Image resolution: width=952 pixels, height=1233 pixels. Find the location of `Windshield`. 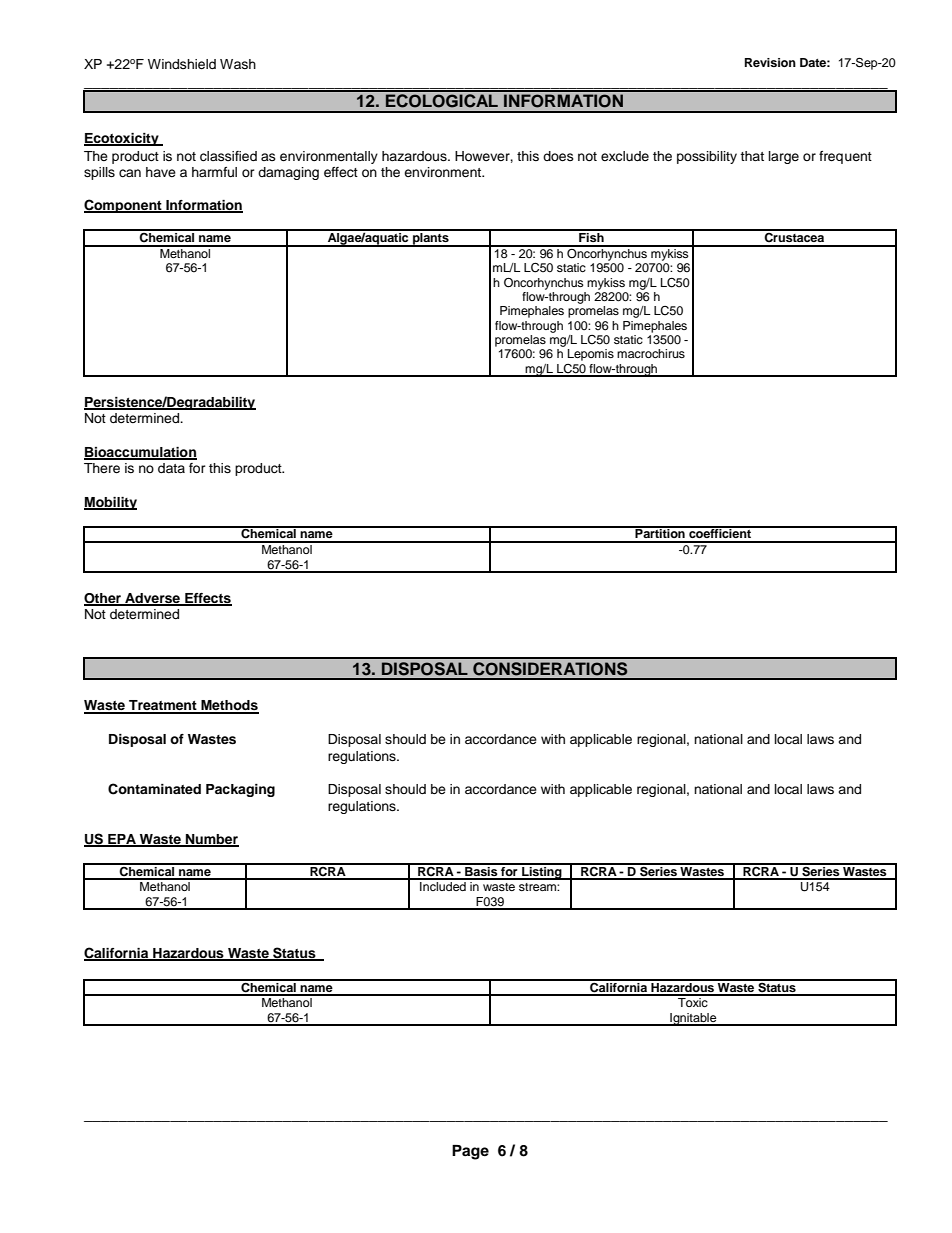

Windshield is located at coordinates (182, 64).
